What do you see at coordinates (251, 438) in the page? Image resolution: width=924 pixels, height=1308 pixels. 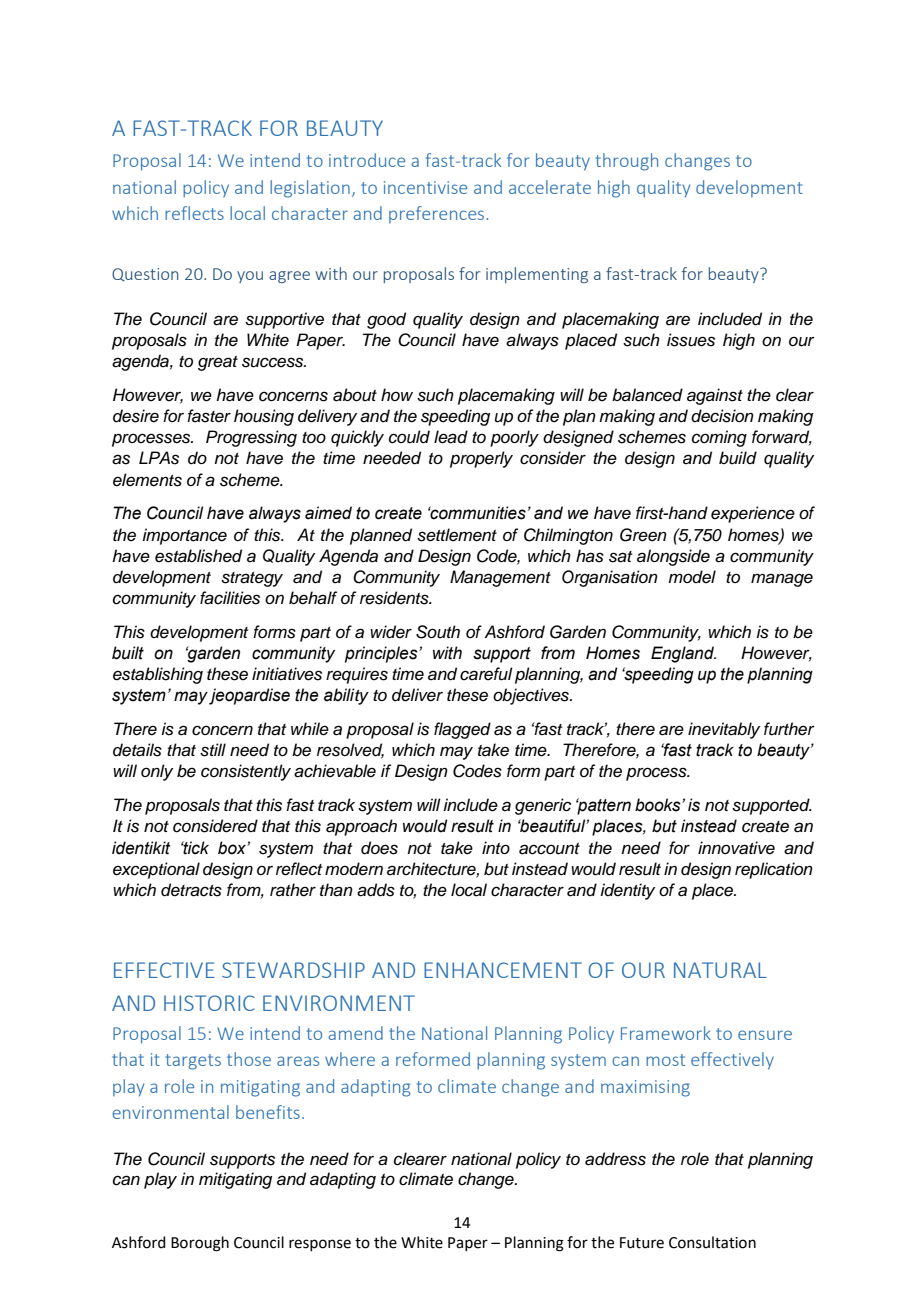 I see `Progressing` at bounding box center [251, 438].
